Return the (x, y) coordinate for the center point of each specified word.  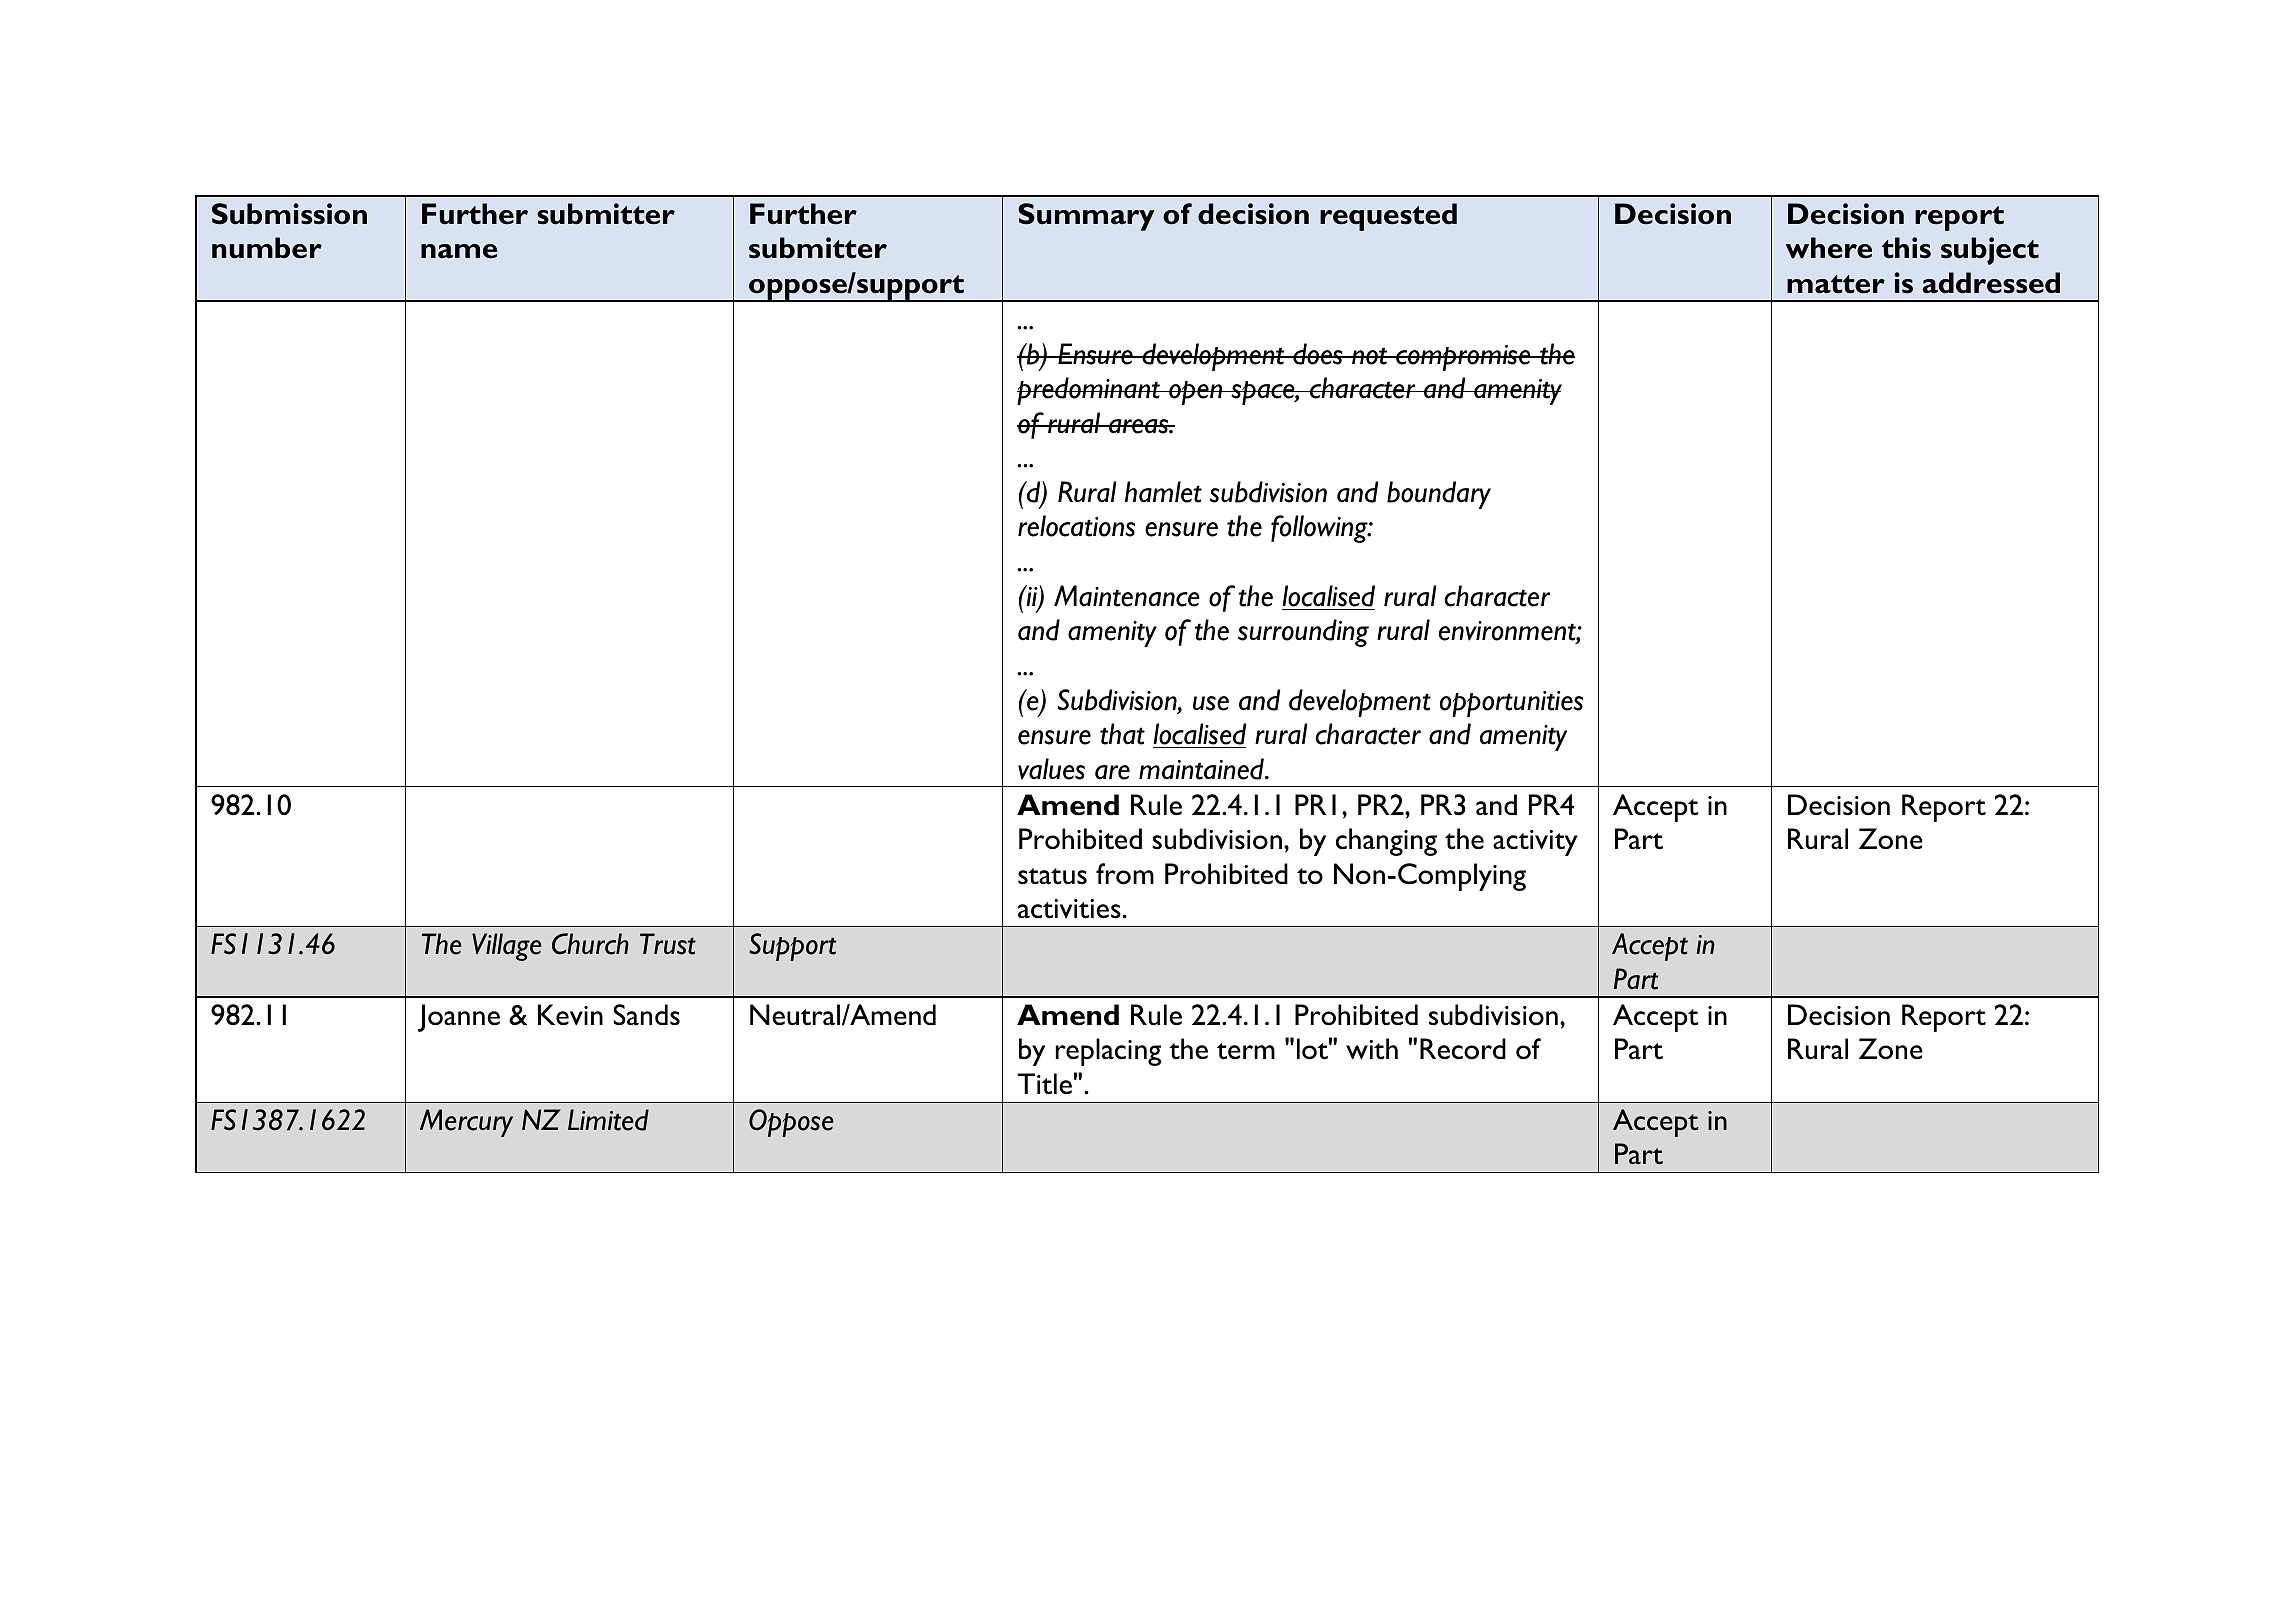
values (1051, 769)
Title (1044, 1084)
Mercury (466, 1123)
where (1829, 248)
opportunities (1511, 704)
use (1211, 703)
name (459, 251)
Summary (1086, 217)
